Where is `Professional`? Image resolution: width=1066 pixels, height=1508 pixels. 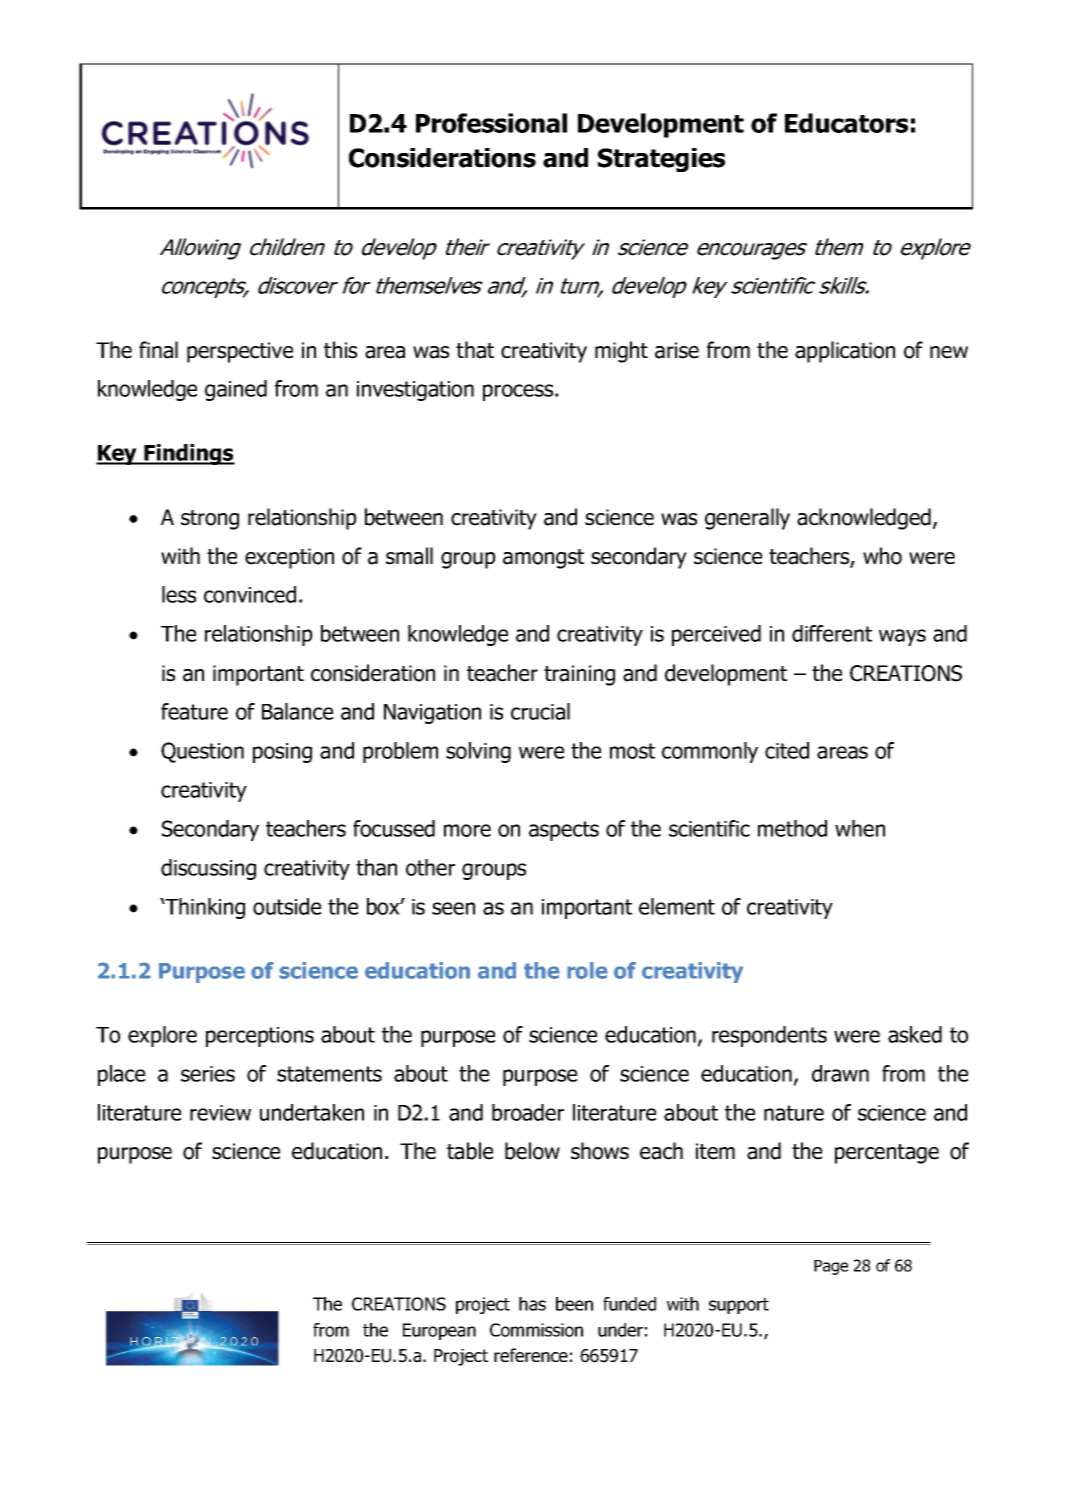 Professional is located at coordinates (491, 123).
